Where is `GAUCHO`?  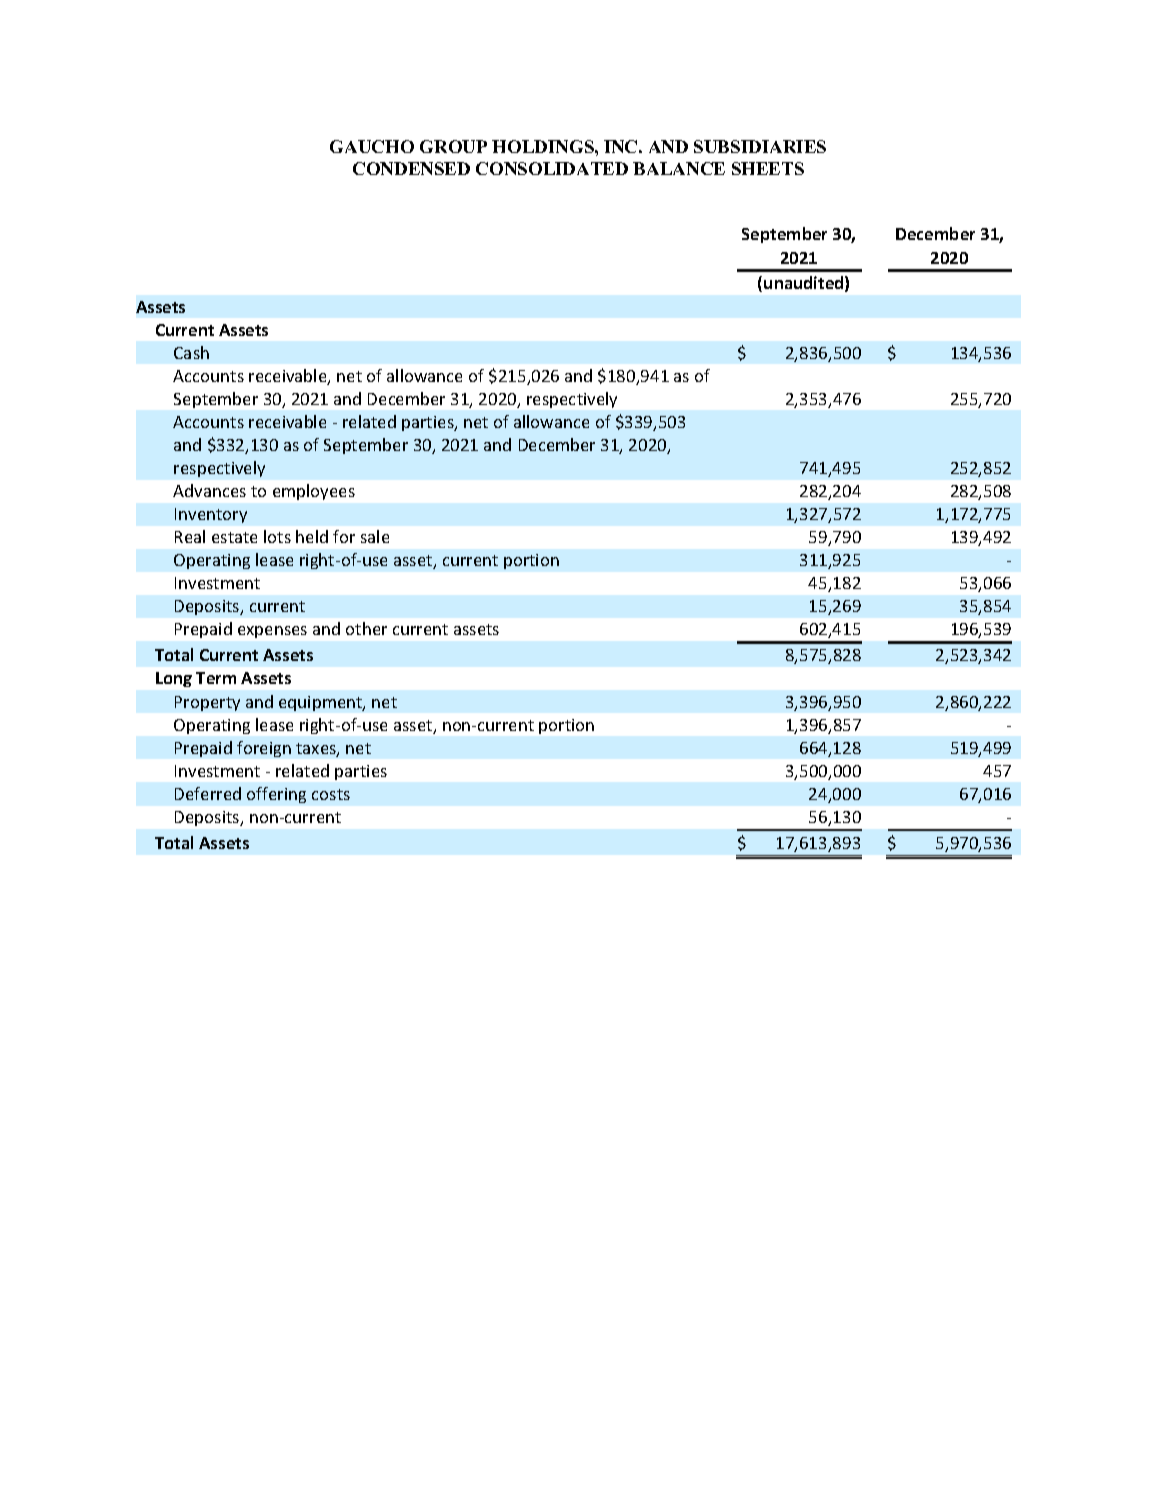 GAUCHO is located at coordinates (372, 146).
